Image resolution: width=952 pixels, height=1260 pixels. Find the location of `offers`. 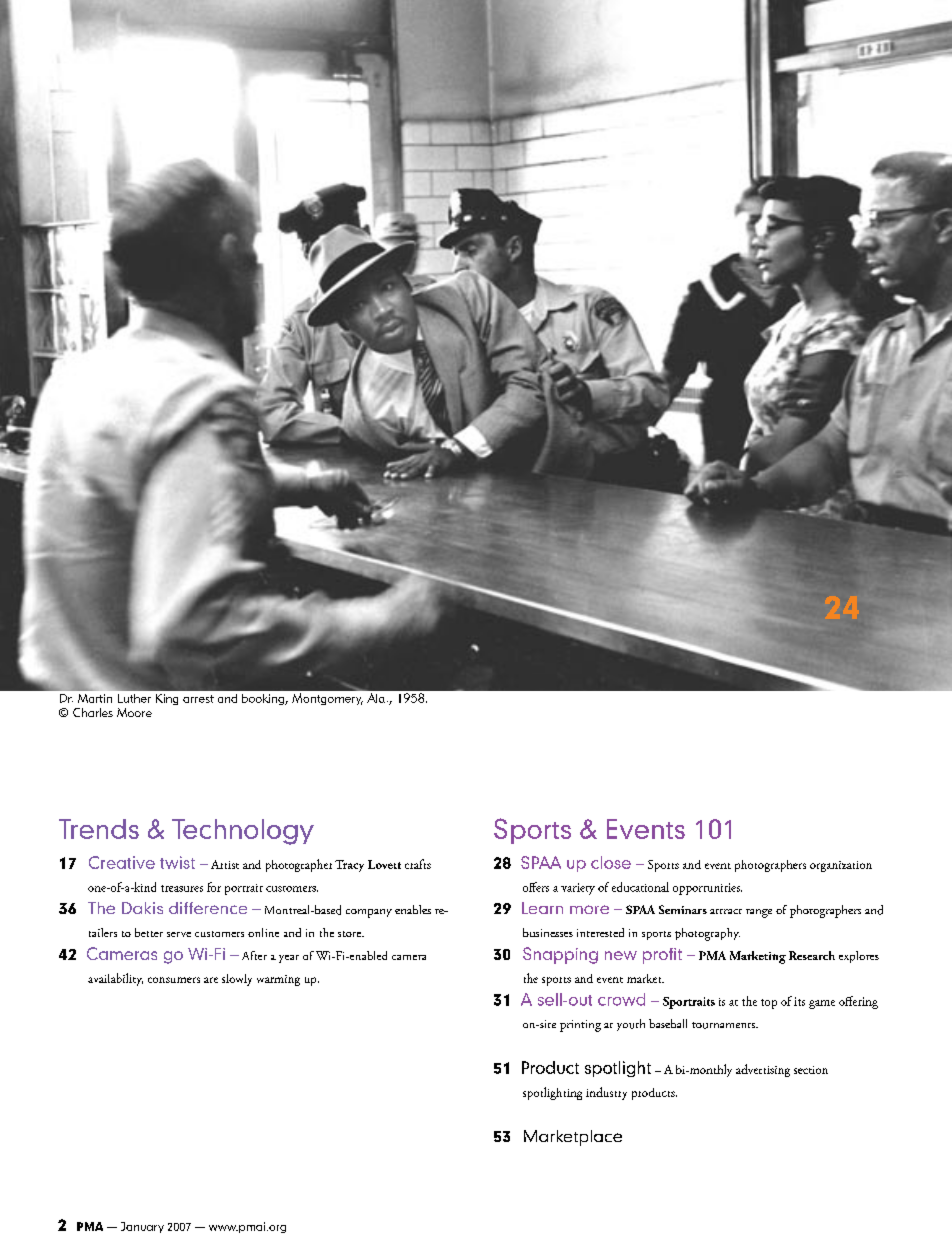

offers is located at coordinates (536, 887).
